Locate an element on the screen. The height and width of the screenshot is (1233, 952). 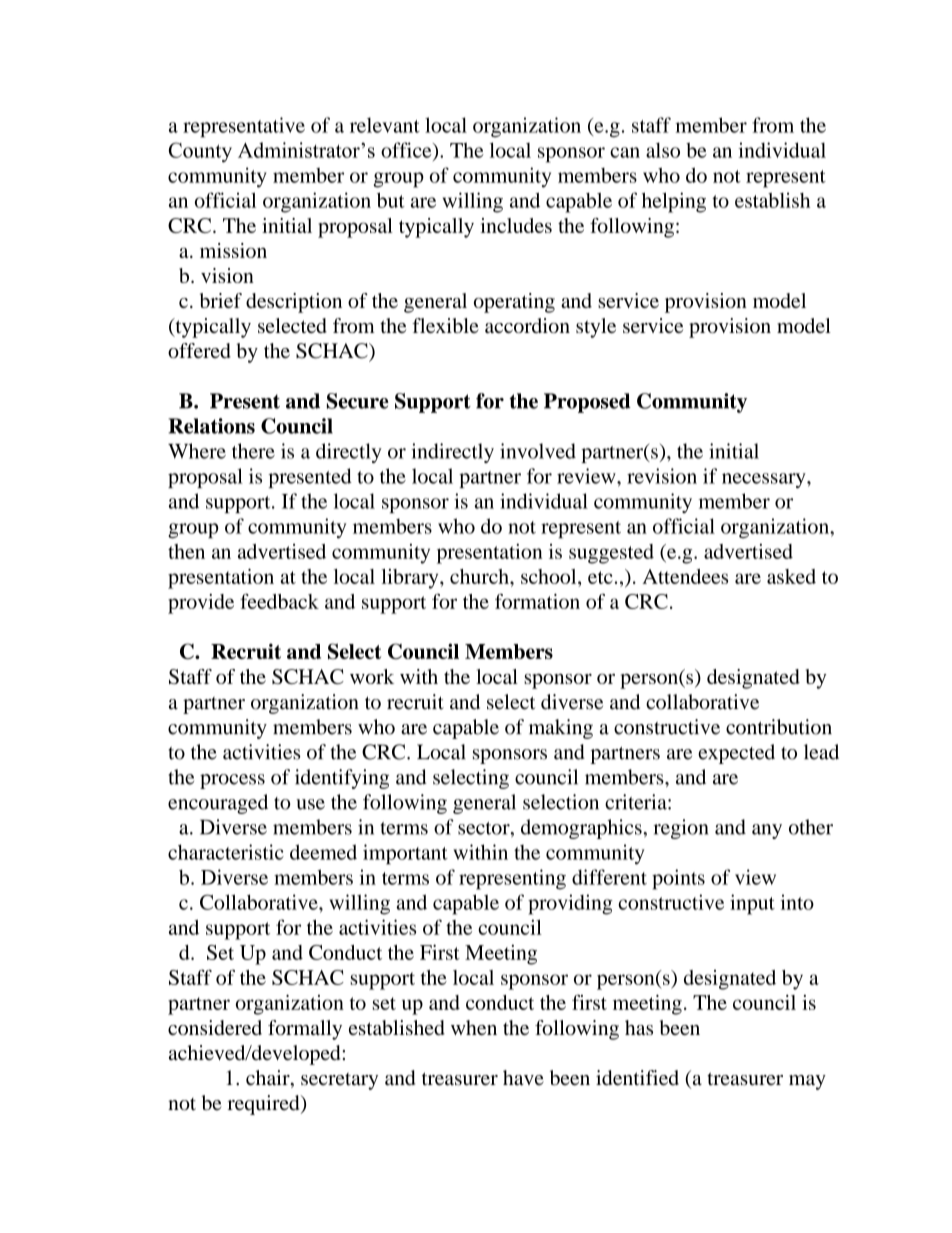
also is located at coordinates (663, 150).
